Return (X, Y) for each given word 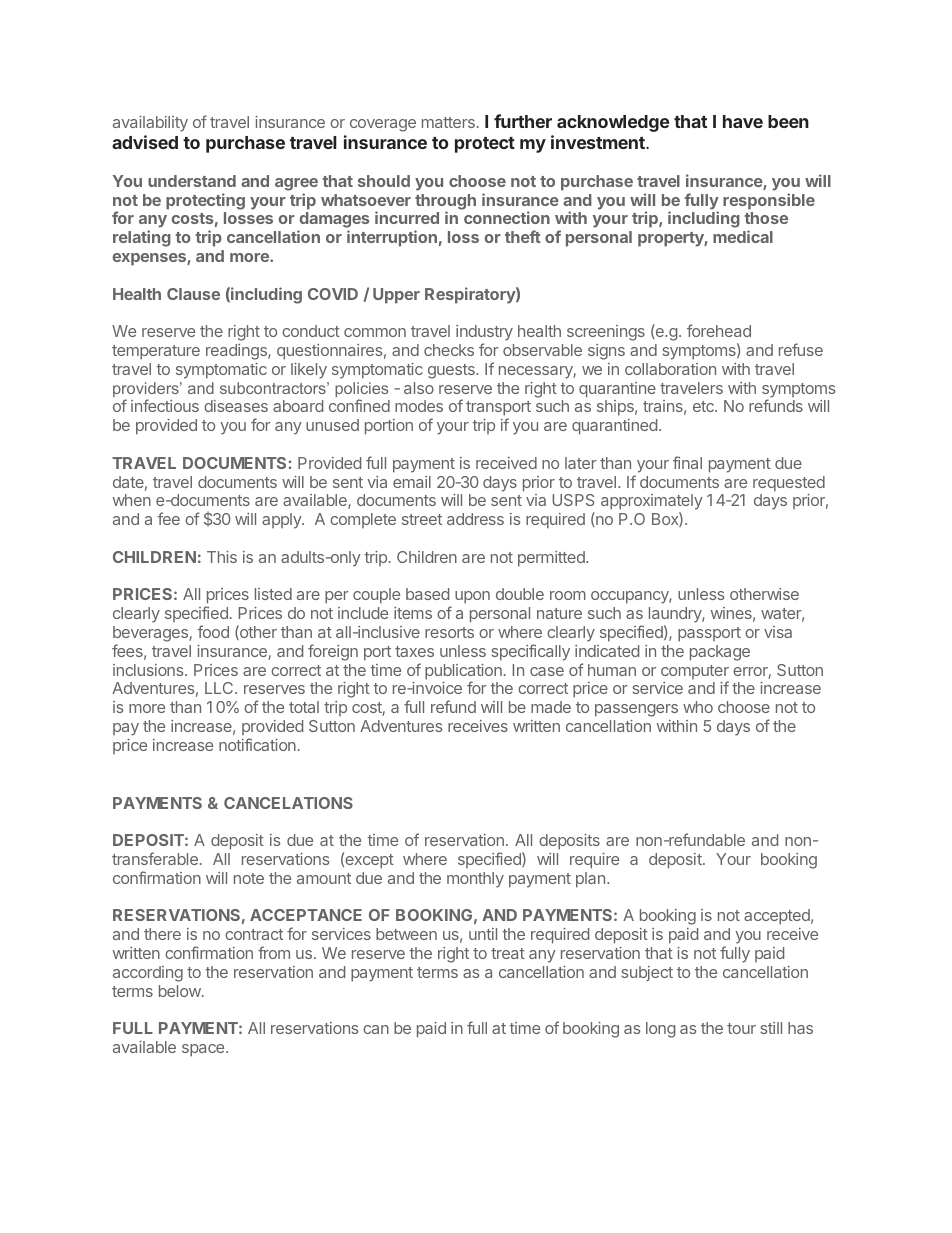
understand (192, 181)
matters (448, 122)
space (204, 1050)
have (743, 121)
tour (741, 1028)
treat (508, 953)
